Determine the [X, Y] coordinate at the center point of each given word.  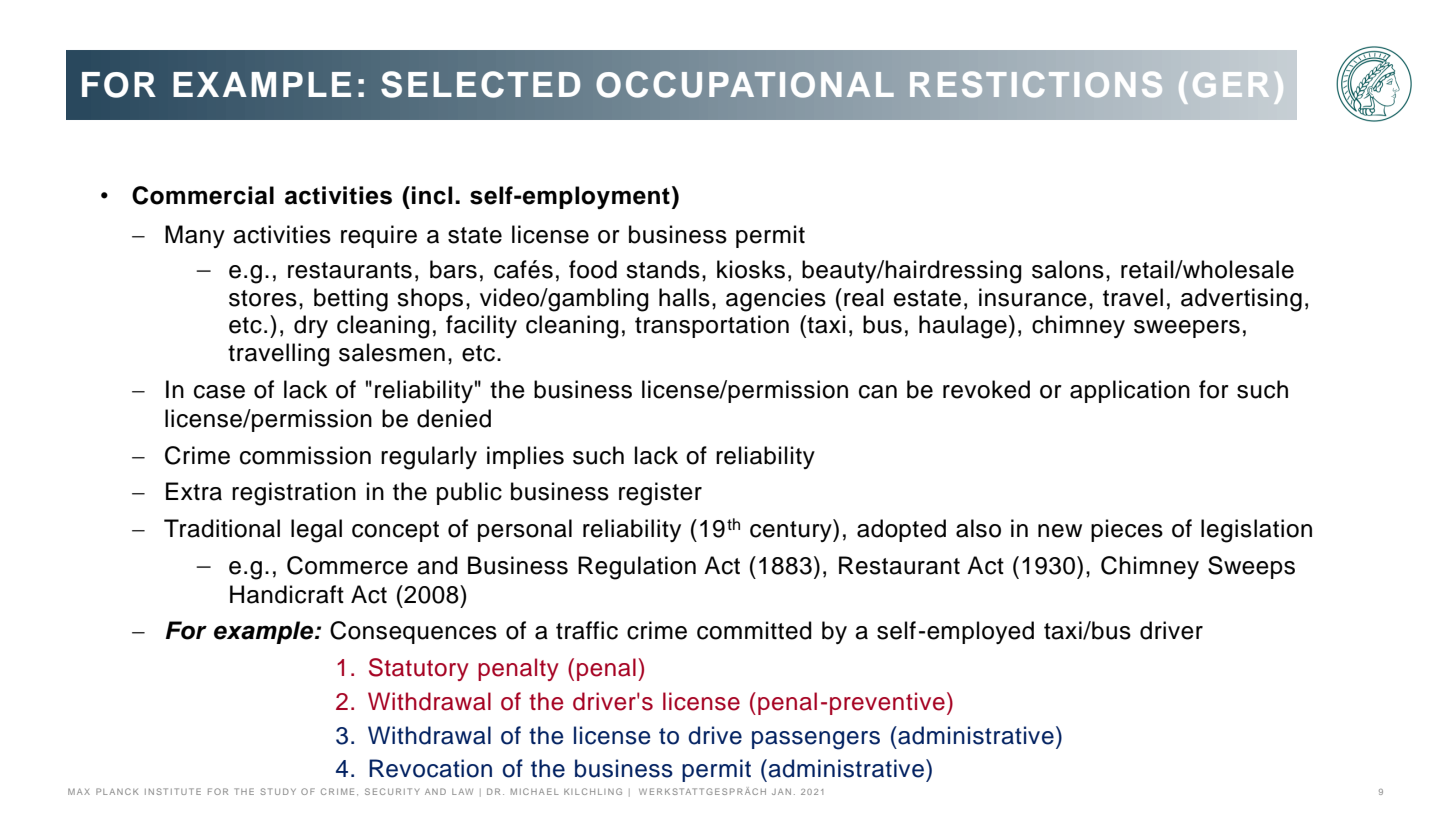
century [792, 530]
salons [1068, 269]
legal [316, 531]
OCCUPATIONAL [745, 84]
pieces [1127, 530]
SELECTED [481, 84]
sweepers [1187, 329]
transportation [712, 326]
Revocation [430, 768]
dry [311, 326]
